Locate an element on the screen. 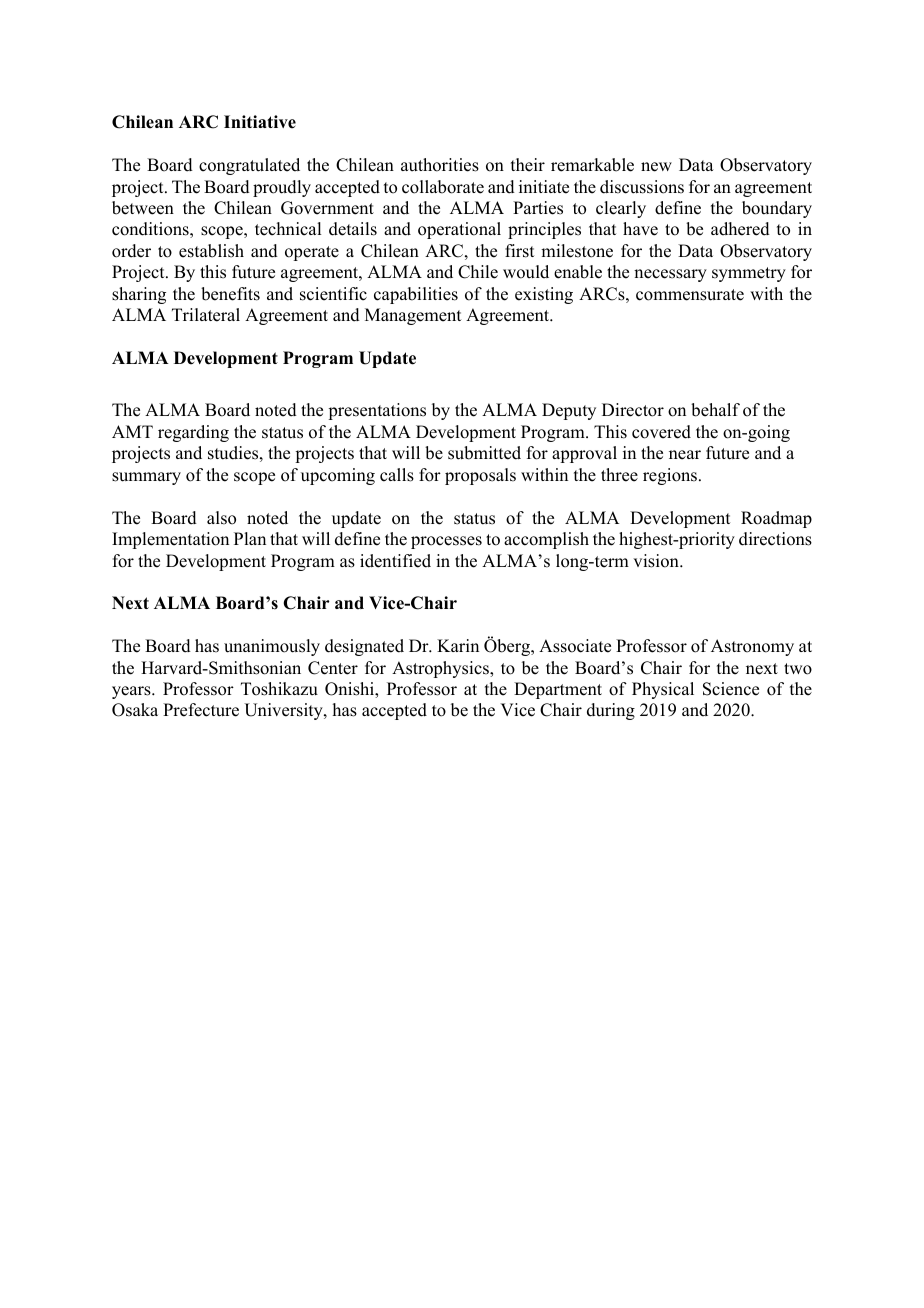 The image size is (924, 1308). symmetry is located at coordinates (749, 274).
